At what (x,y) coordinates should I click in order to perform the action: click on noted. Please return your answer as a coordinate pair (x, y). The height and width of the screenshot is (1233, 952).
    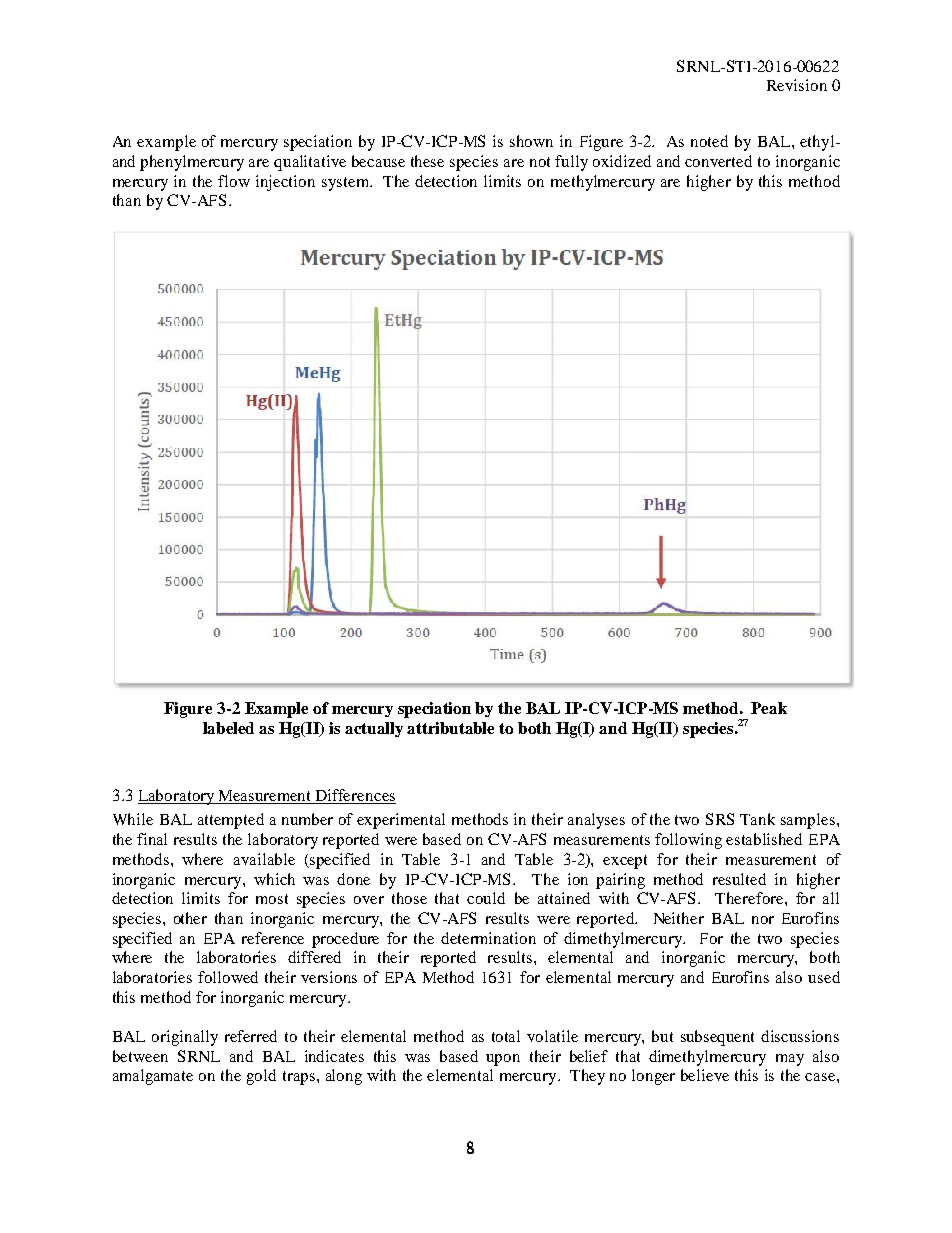
    Looking at the image, I should click on (709, 141).
